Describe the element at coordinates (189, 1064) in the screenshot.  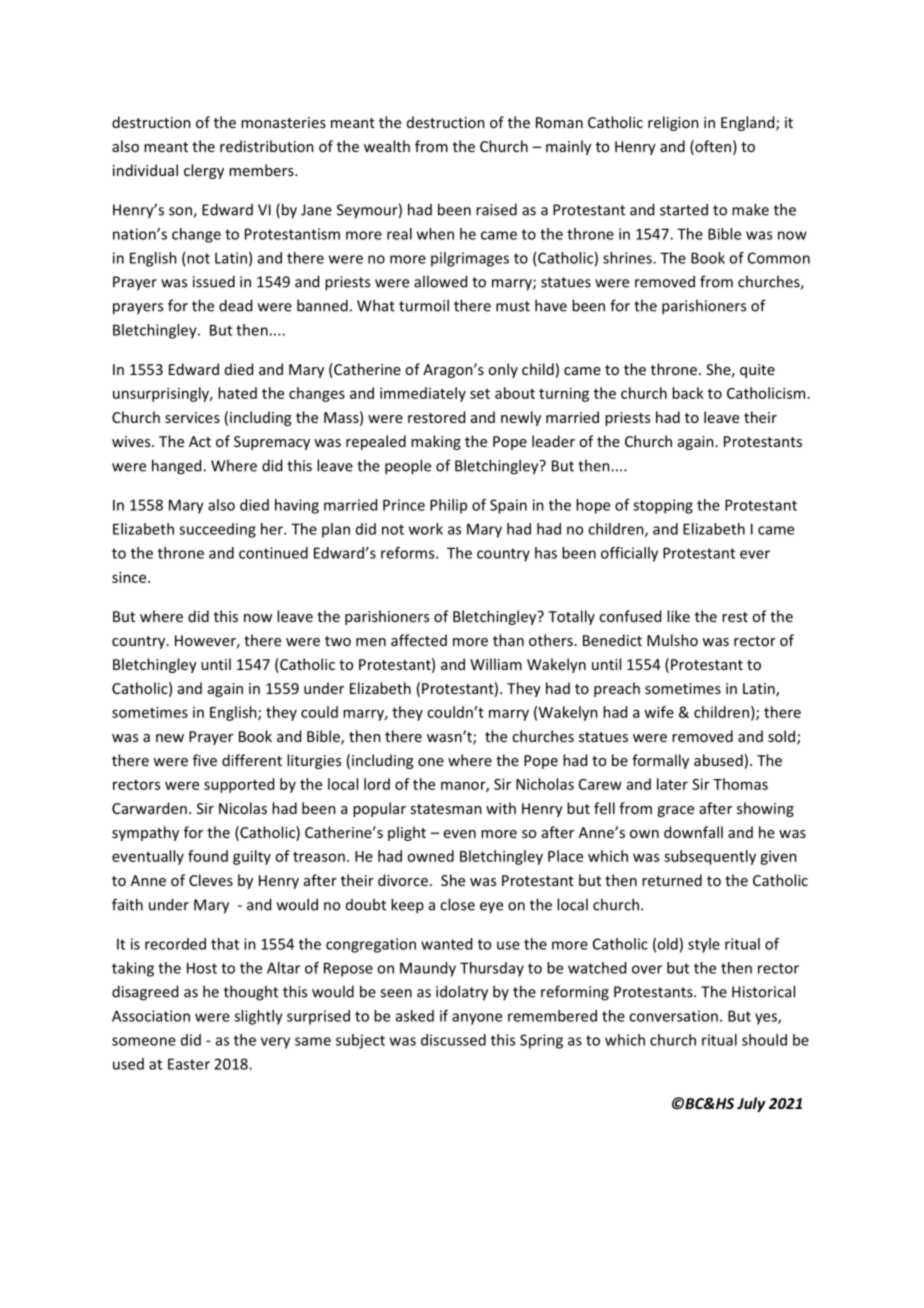
I see `Easter` at that location.
